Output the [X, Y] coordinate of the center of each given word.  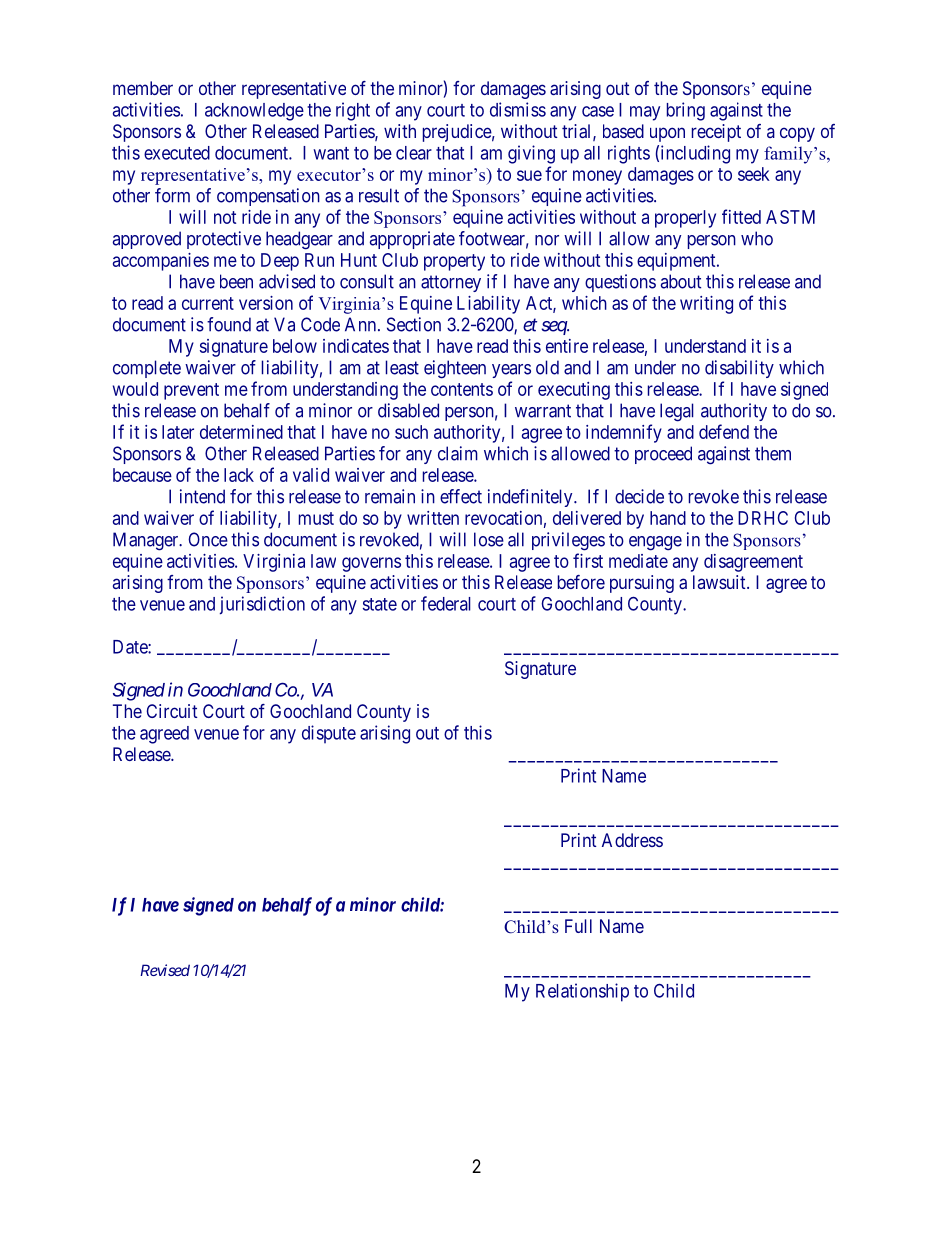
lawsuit [720, 582]
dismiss [518, 109]
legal [677, 412]
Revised [165, 970]
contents [462, 389]
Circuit [172, 711]
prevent [191, 391]
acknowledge [254, 112]
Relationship [582, 992]
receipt [716, 133]
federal [446, 603]
